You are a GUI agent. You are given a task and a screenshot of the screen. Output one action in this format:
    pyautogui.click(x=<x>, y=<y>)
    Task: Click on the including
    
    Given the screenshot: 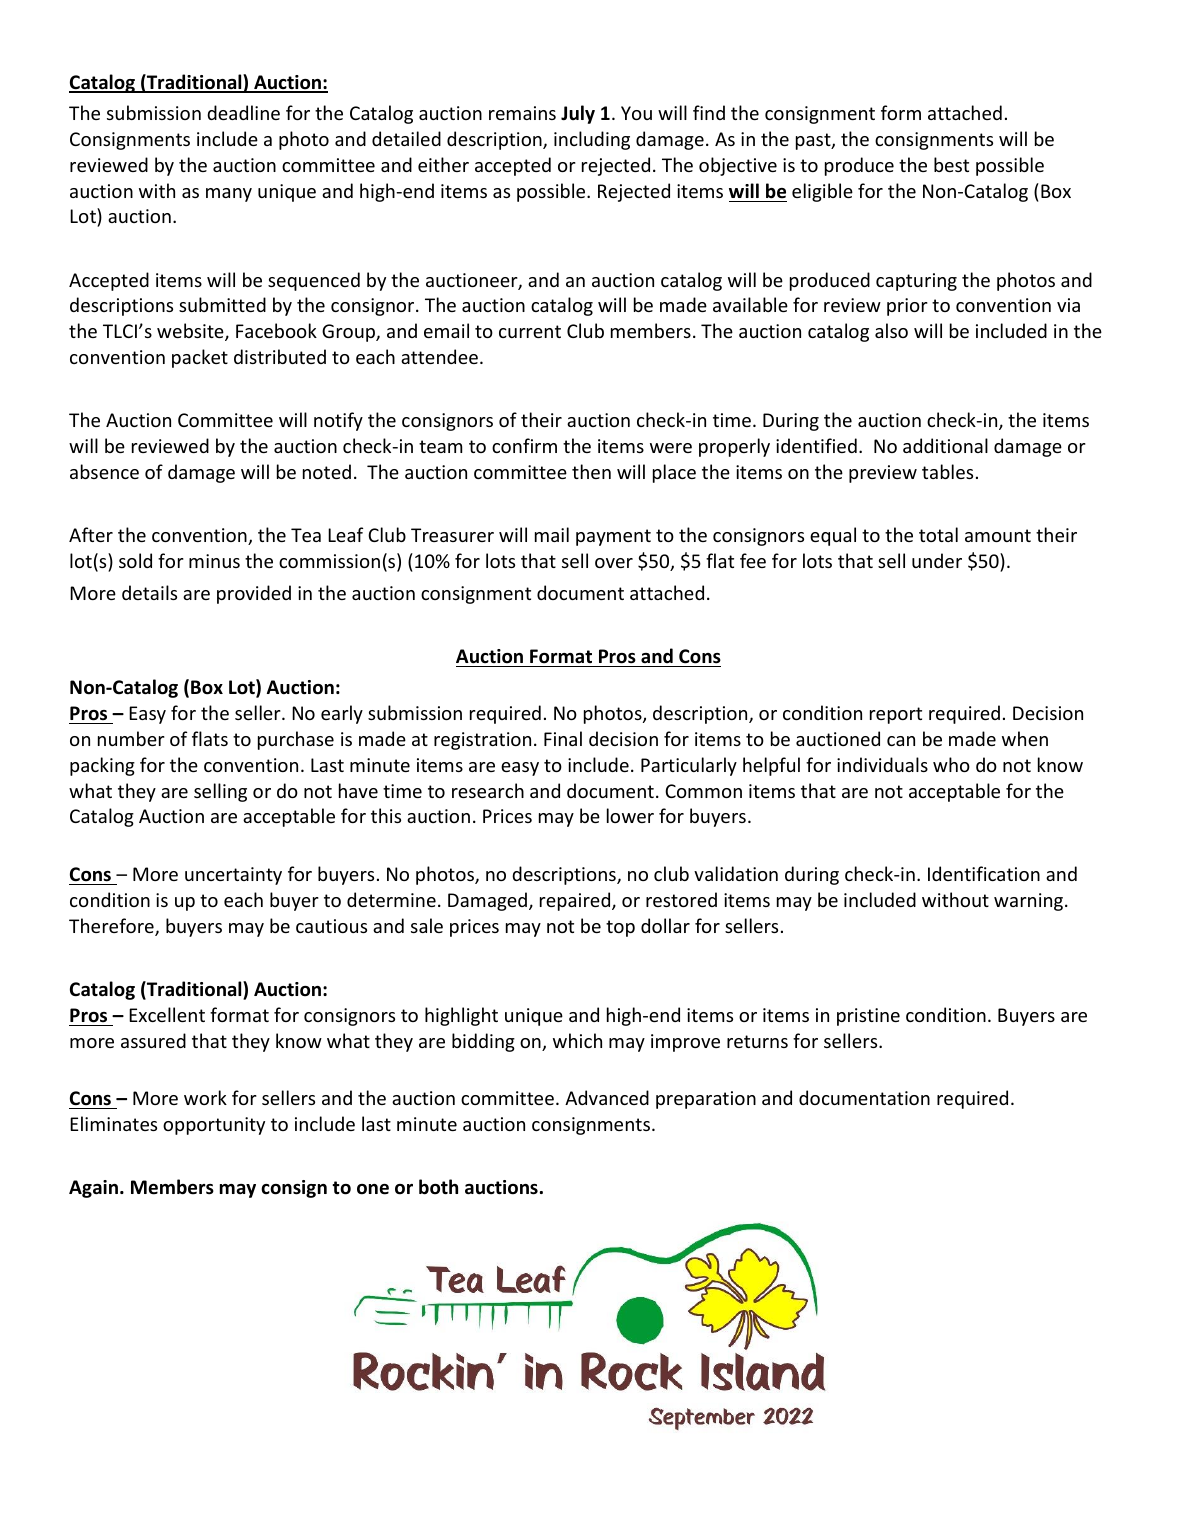 What is the action you would take?
    pyautogui.click(x=592, y=140)
